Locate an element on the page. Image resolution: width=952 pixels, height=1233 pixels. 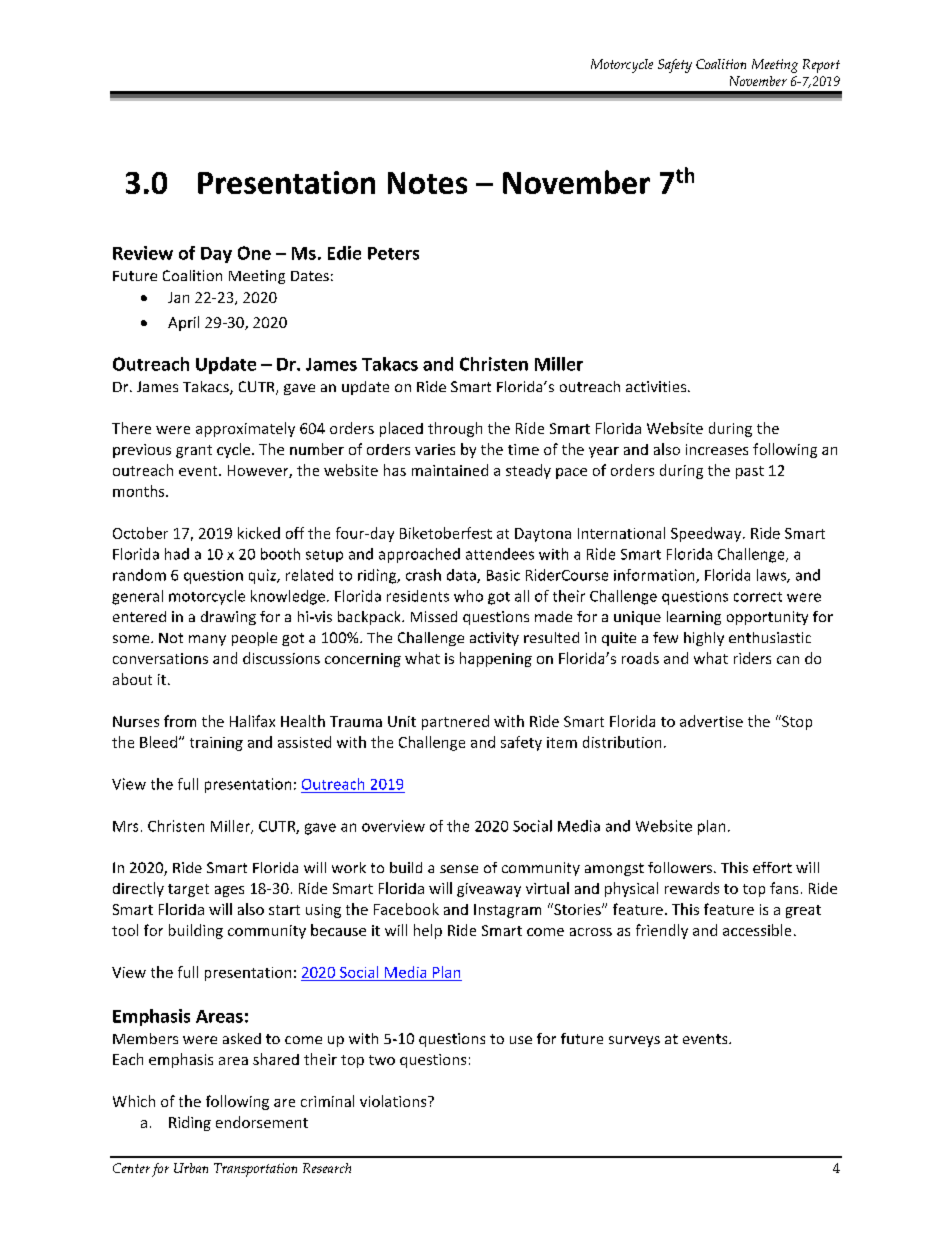
through is located at coordinates (455, 429).
